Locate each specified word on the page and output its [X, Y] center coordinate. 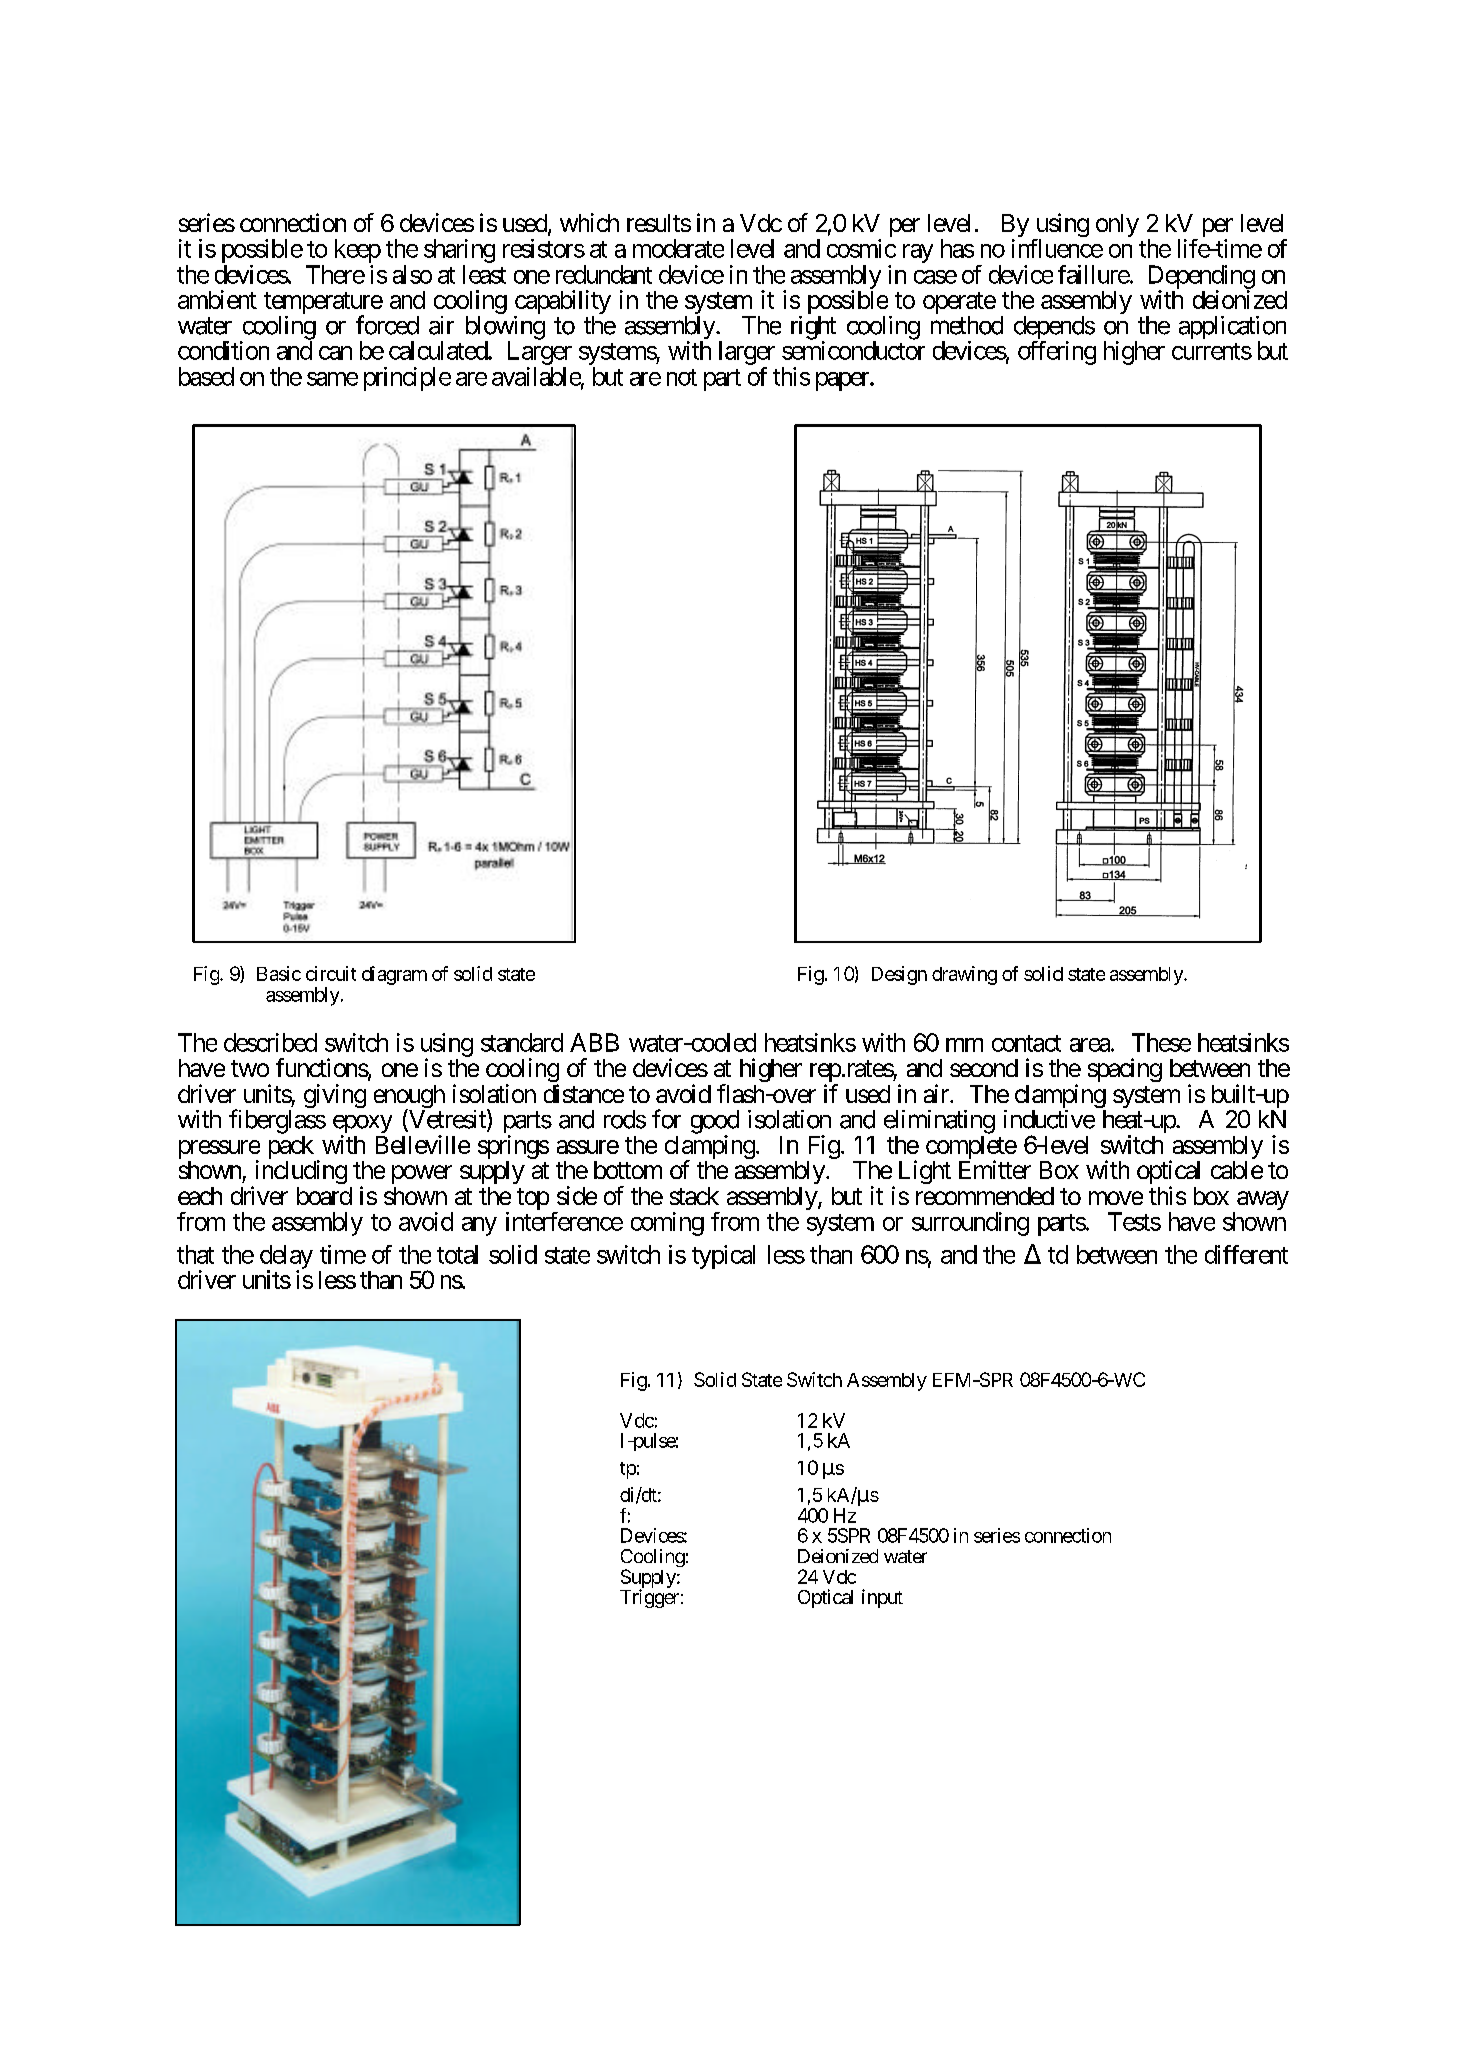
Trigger [649, 1598]
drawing [964, 975]
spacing [1125, 1070]
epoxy [362, 1125]
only [1117, 225]
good [715, 1123]
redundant [604, 274]
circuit [331, 973]
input [882, 1598]
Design [899, 975]
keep [358, 251]
